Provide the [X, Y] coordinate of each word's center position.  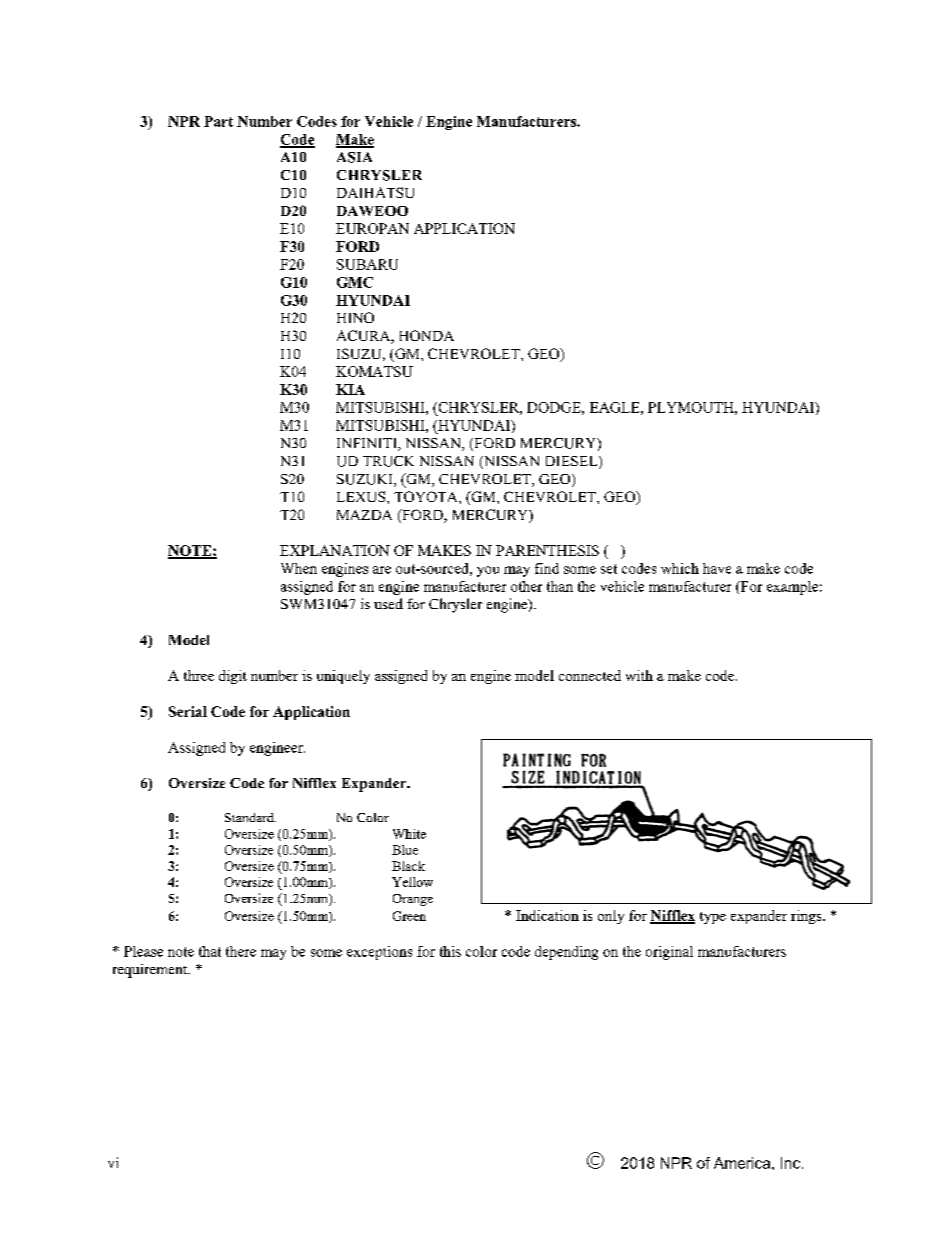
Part [218, 121]
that [210, 951]
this [450, 951]
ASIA [354, 157]
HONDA [427, 335]
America [743, 1163]
